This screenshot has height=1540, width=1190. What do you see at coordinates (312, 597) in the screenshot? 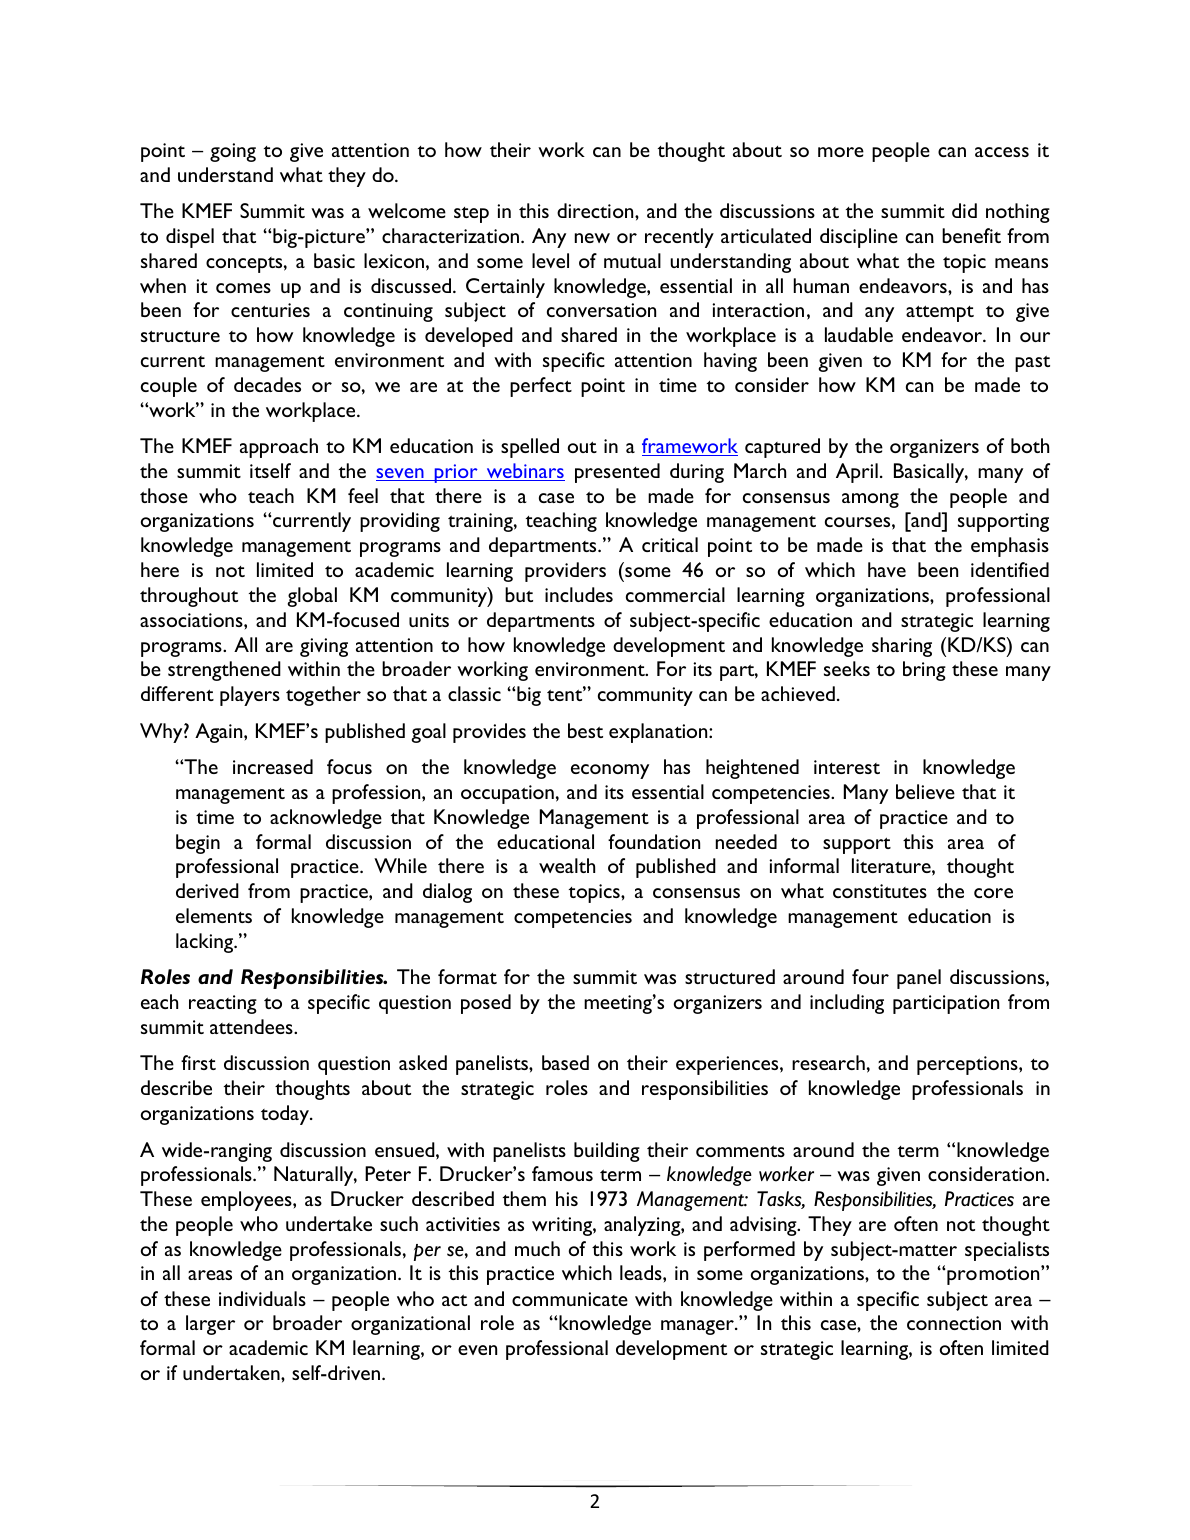
I see `global` at bounding box center [312, 597].
